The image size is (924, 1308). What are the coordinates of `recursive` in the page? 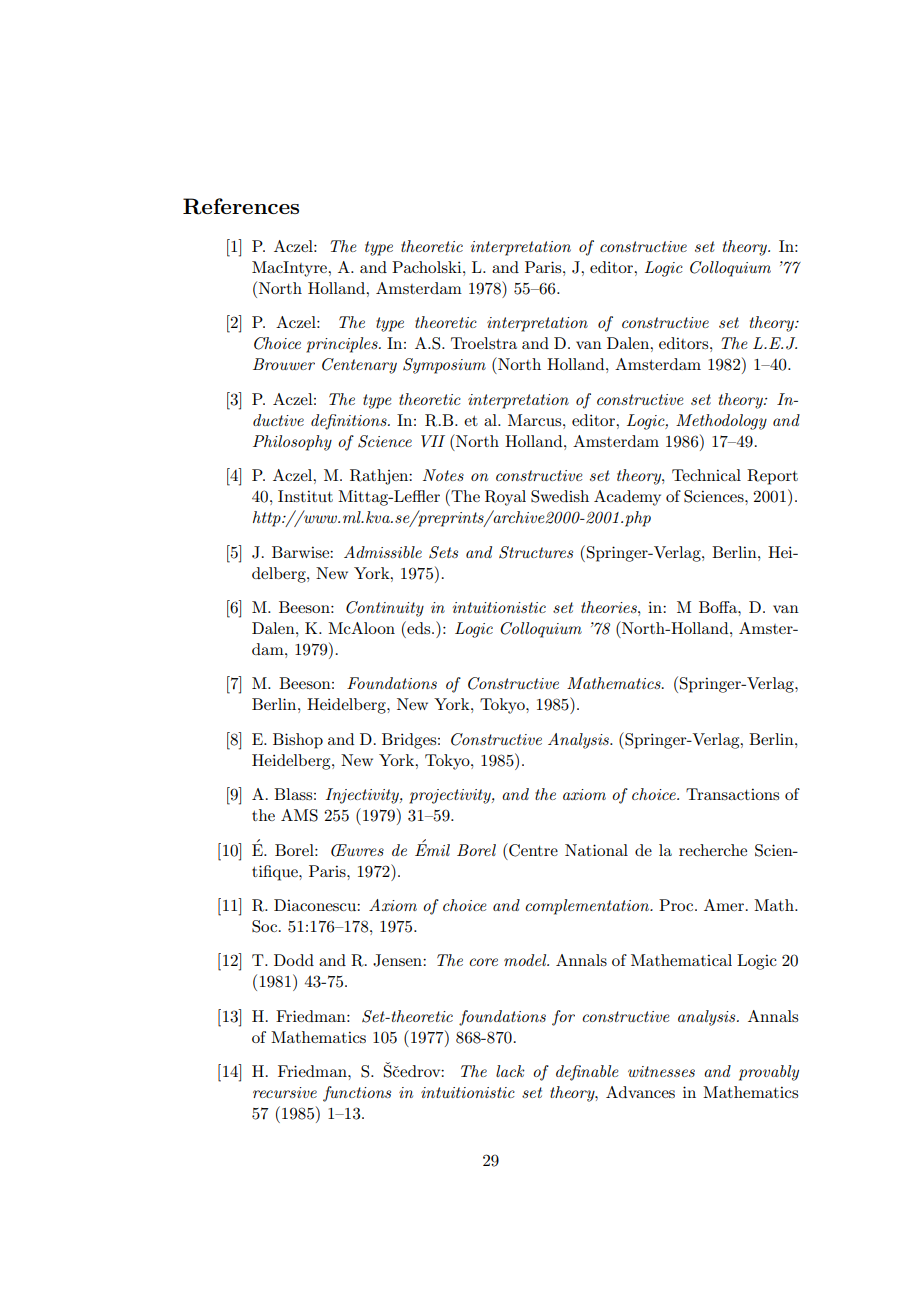 It's located at (285, 1092).
